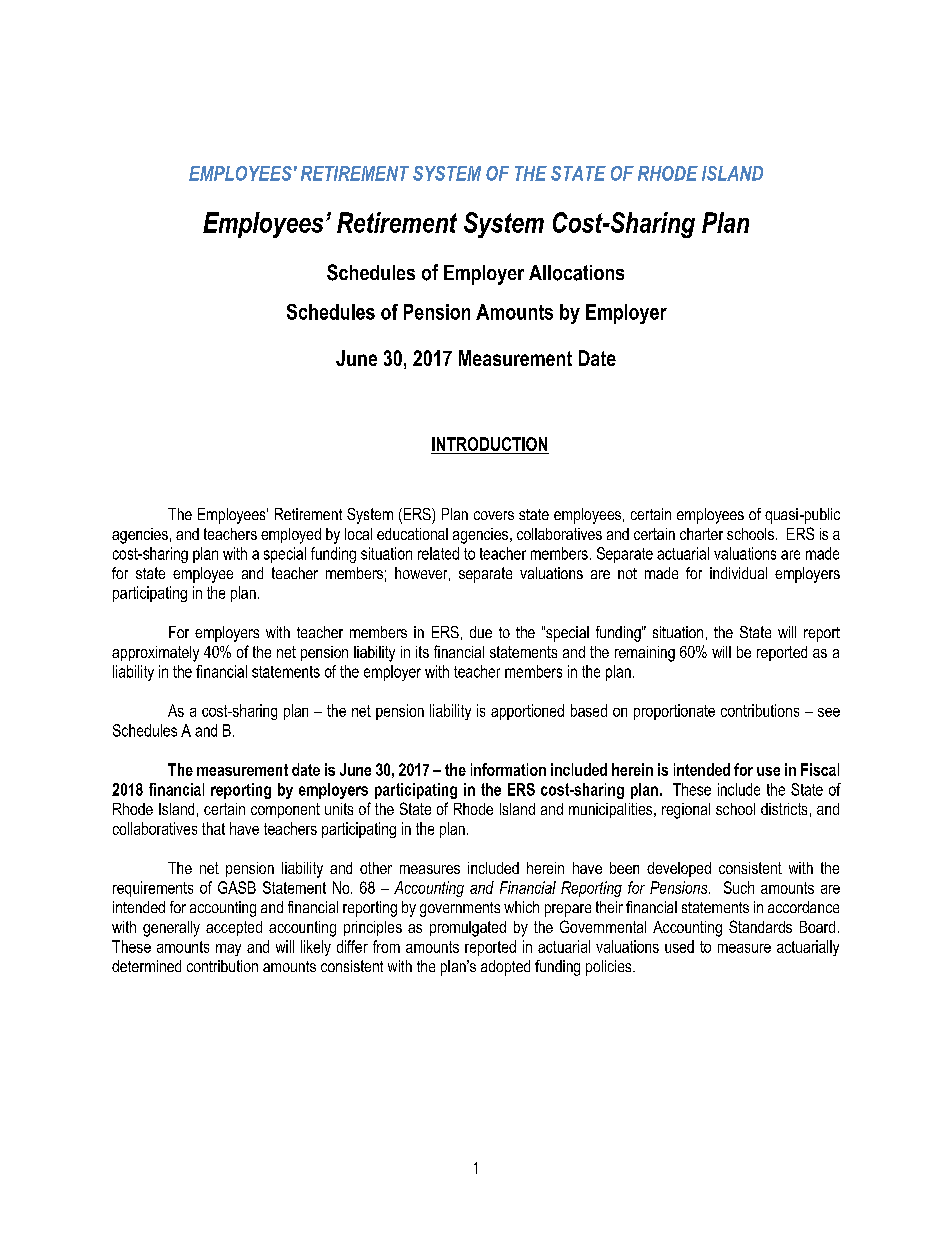 This image has height=1233, width=952. Describe the element at coordinates (481, 632) in the image. I see `due` at that location.
